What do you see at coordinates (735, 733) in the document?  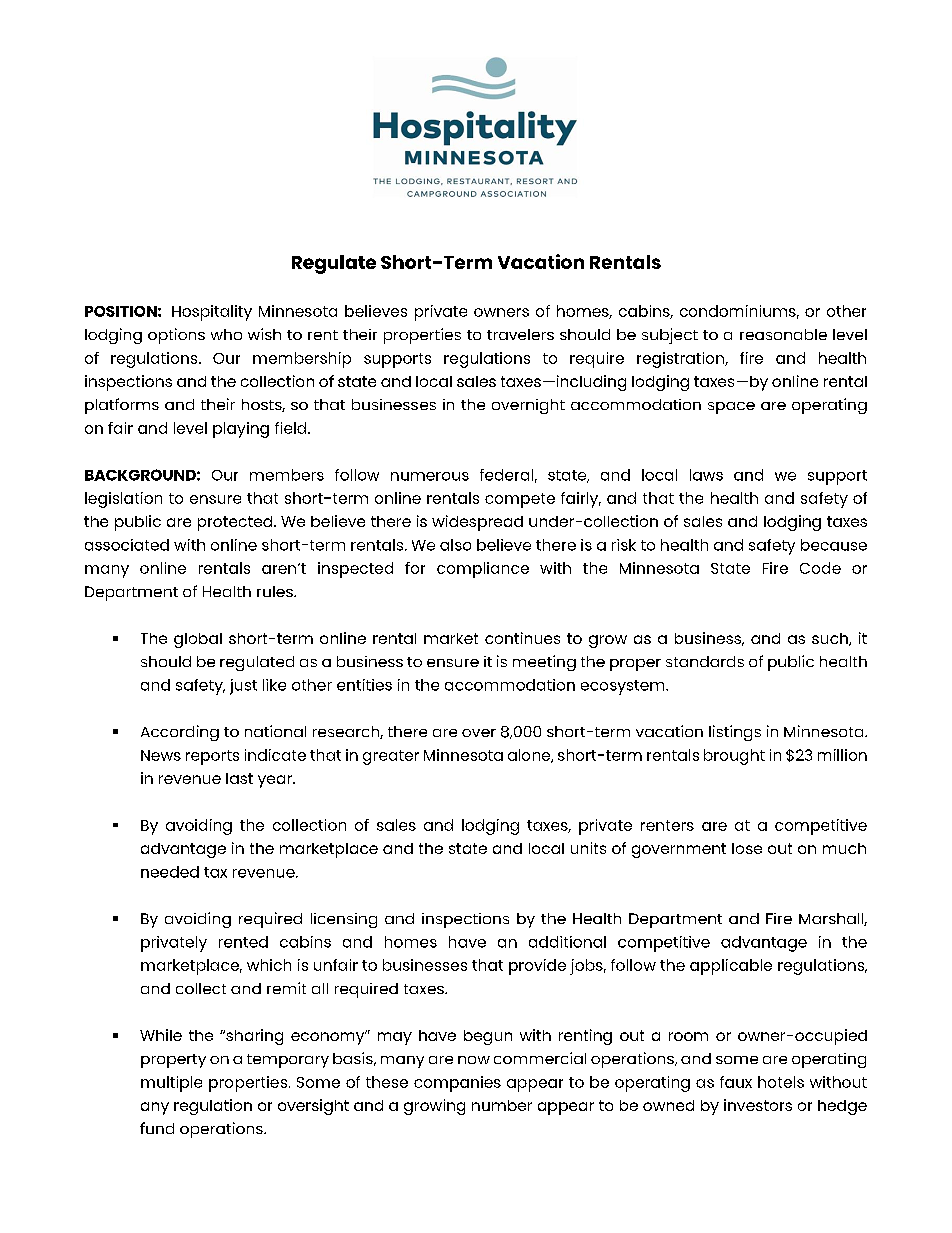 I see `listings` at bounding box center [735, 733].
